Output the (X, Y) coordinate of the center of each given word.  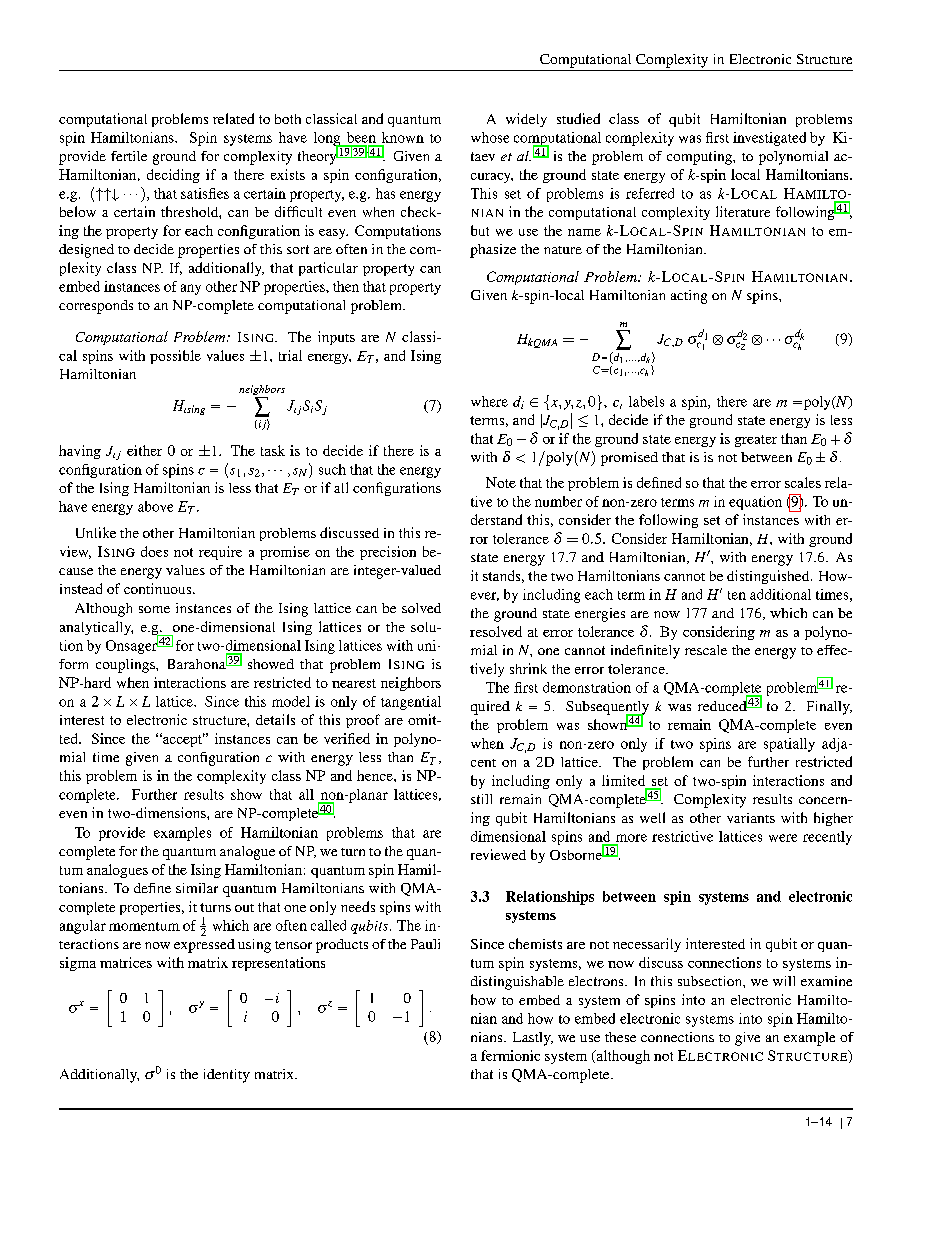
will (784, 981)
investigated (769, 139)
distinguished (769, 577)
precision (388, 553)
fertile (129, 156)
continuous (157, 588)
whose (490, 137)
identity (227, 1076)
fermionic (510, 1055)
